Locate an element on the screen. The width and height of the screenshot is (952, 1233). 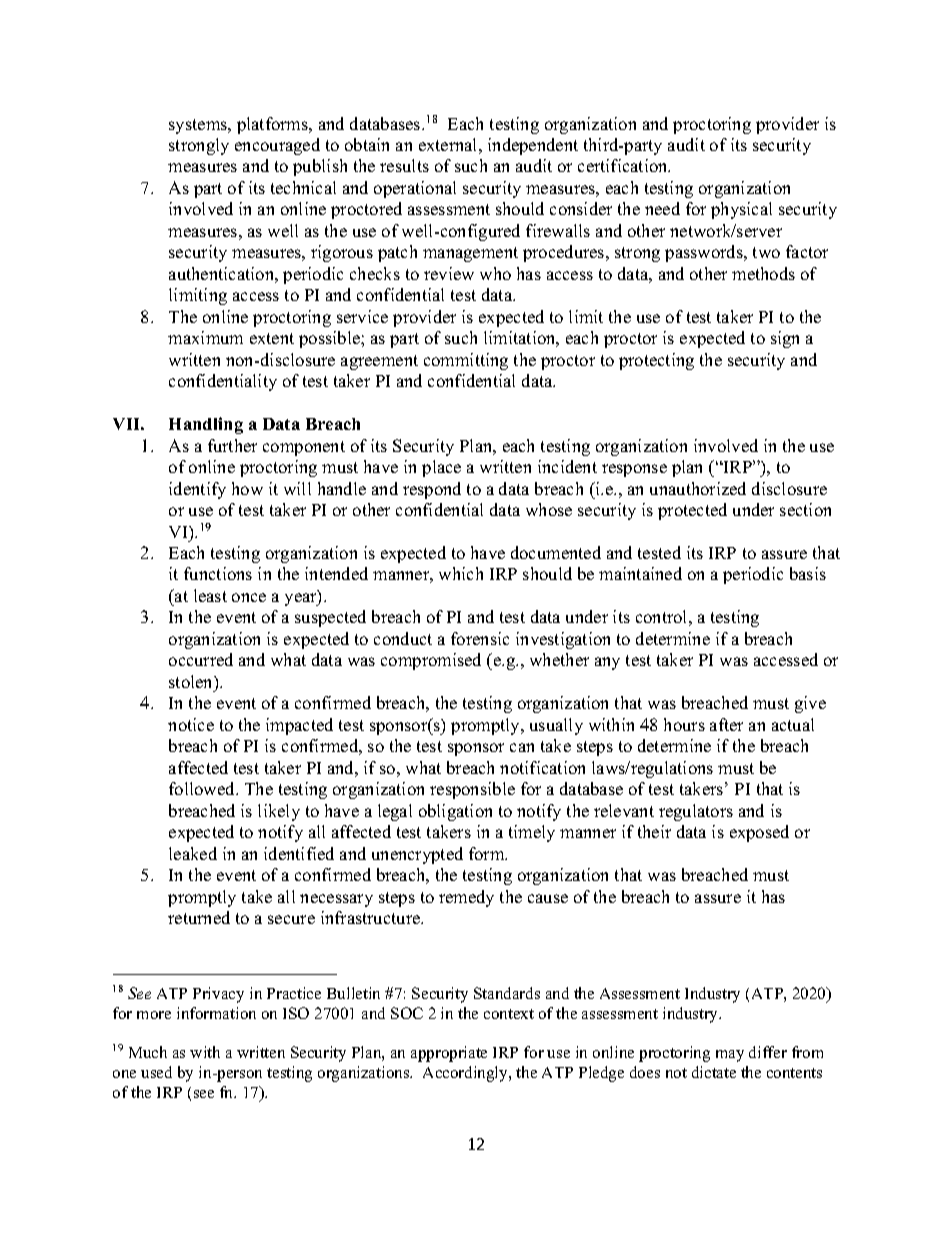
independent is located at coordinates (533, 146).
